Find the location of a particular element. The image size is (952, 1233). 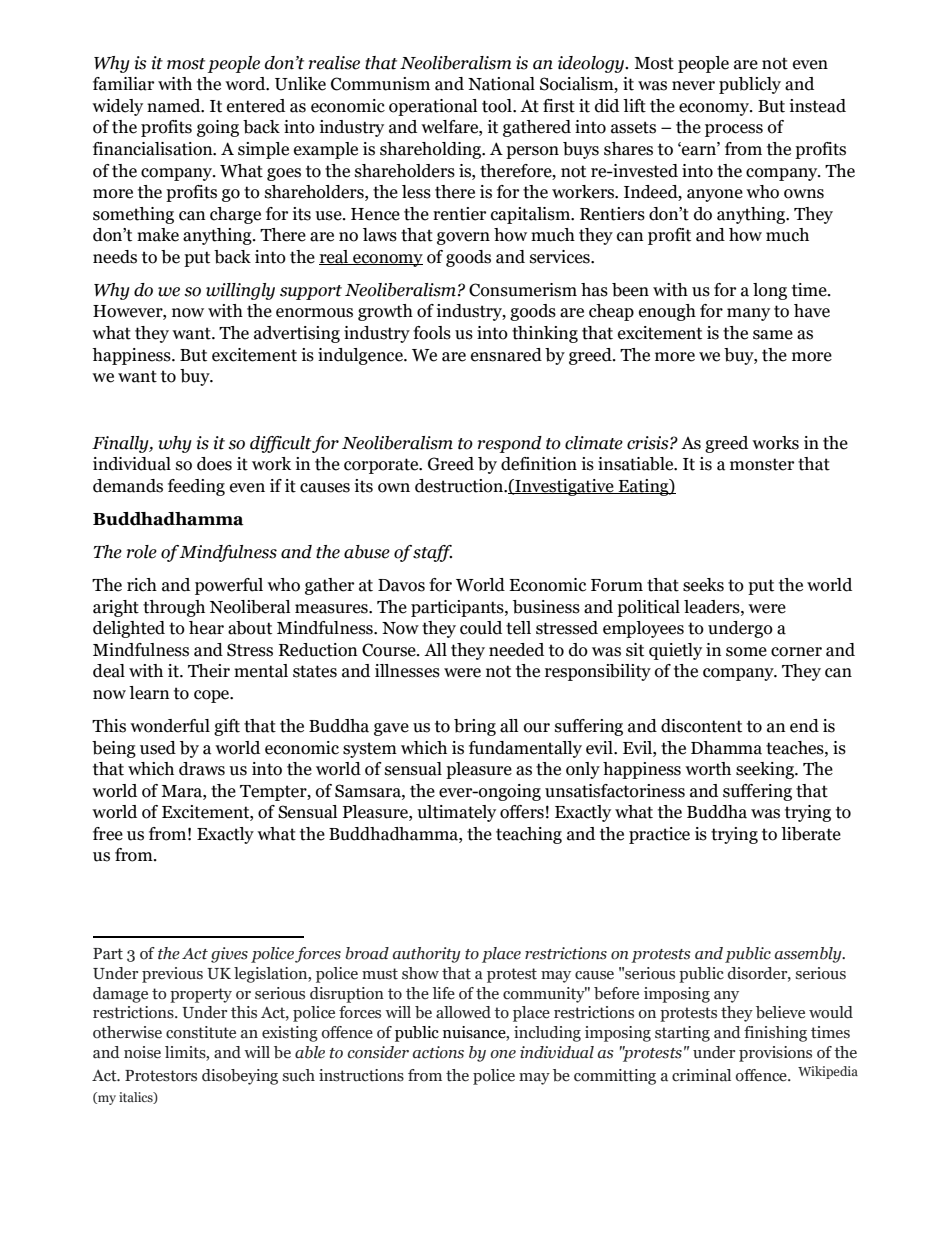

provisions is located at coordinates (775, 1054).
